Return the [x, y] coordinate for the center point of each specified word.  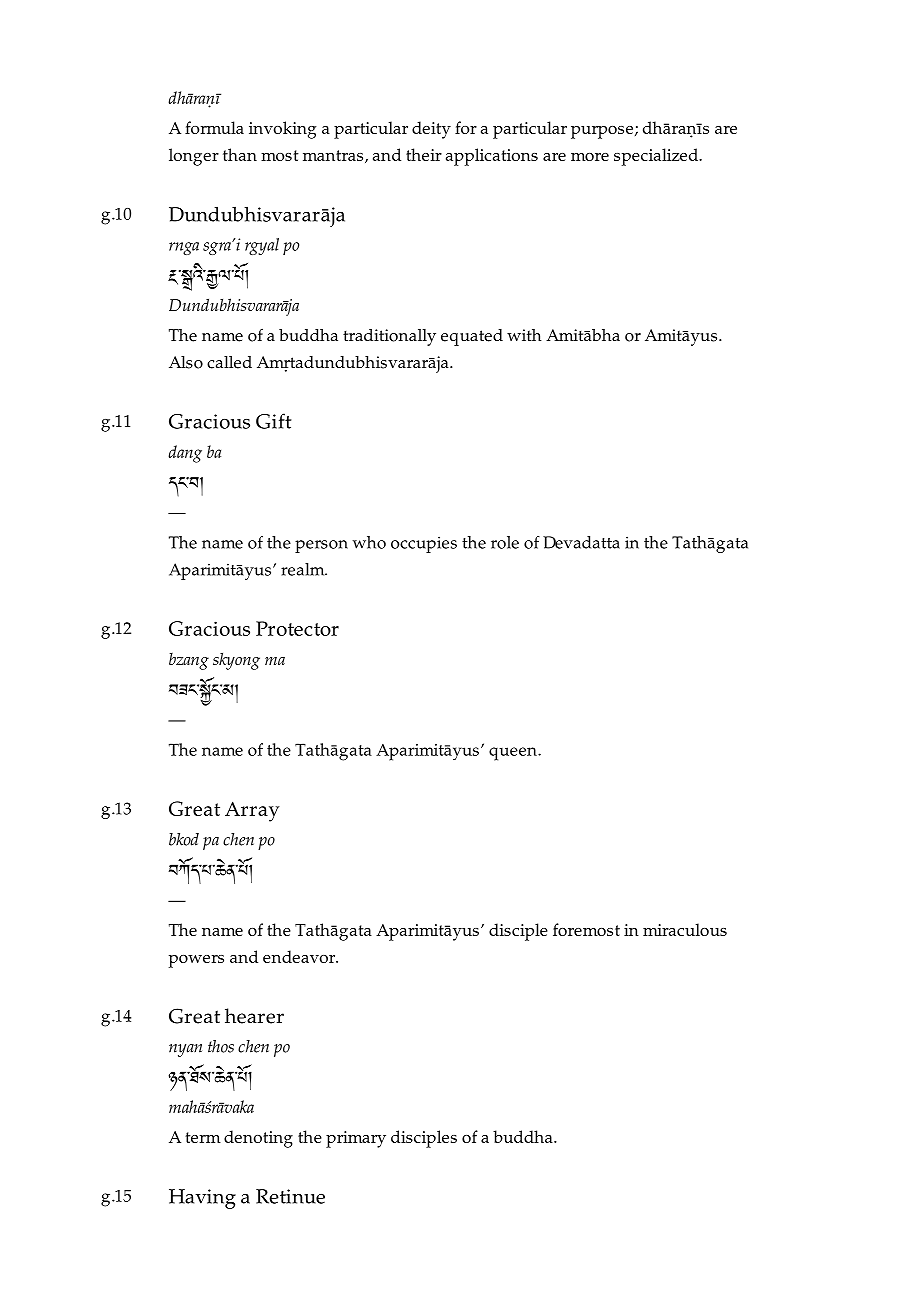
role [505, 542]
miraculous [685, 929]
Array [252, 811]
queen [514, 754]
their [424, 154]
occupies [424, 544]
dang [185, 454]
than [240, 154]
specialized [657, 157]
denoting [258, 1139]
